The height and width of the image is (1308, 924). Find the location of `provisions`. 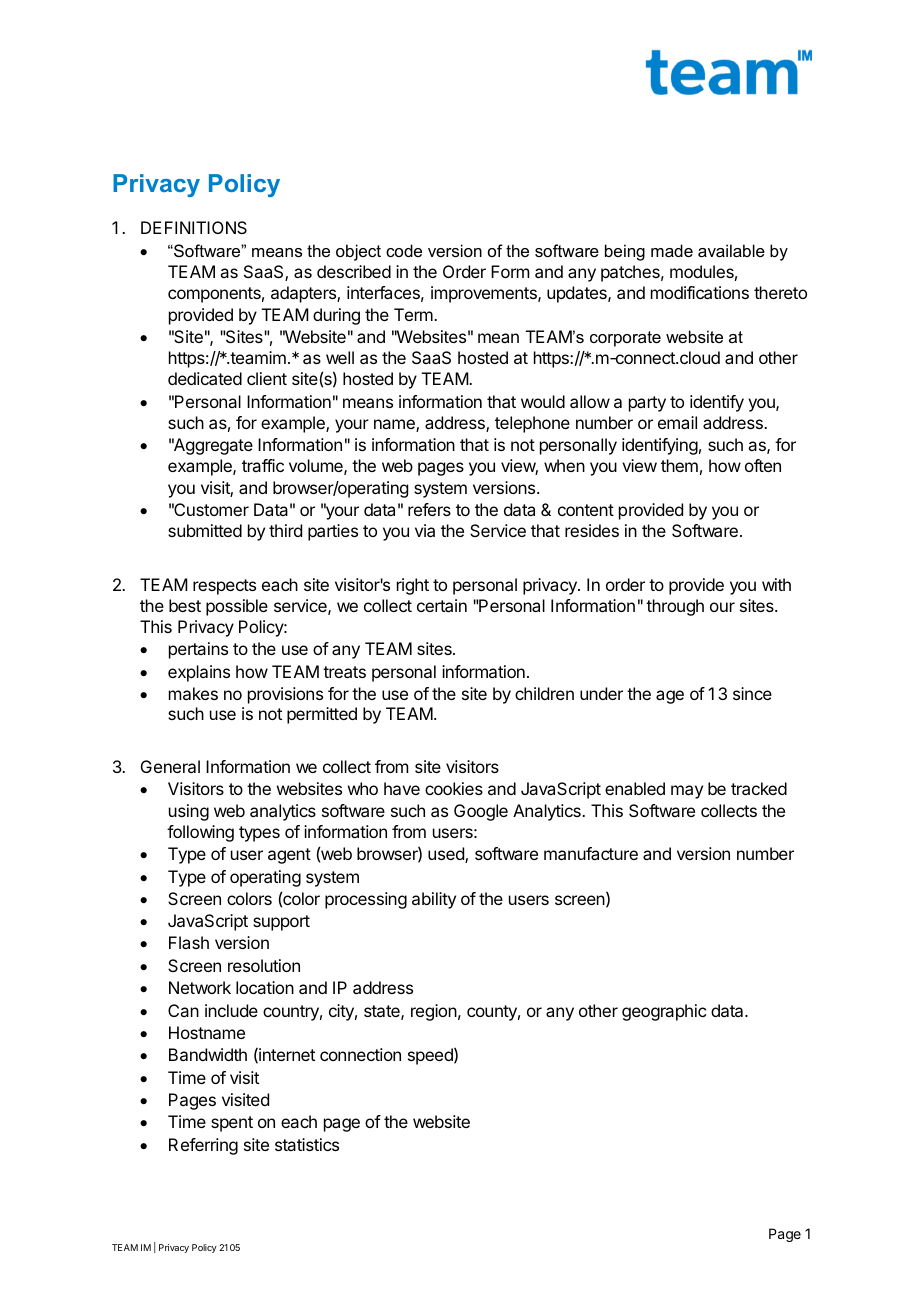

provisions is located at coordinates (285, 695).
